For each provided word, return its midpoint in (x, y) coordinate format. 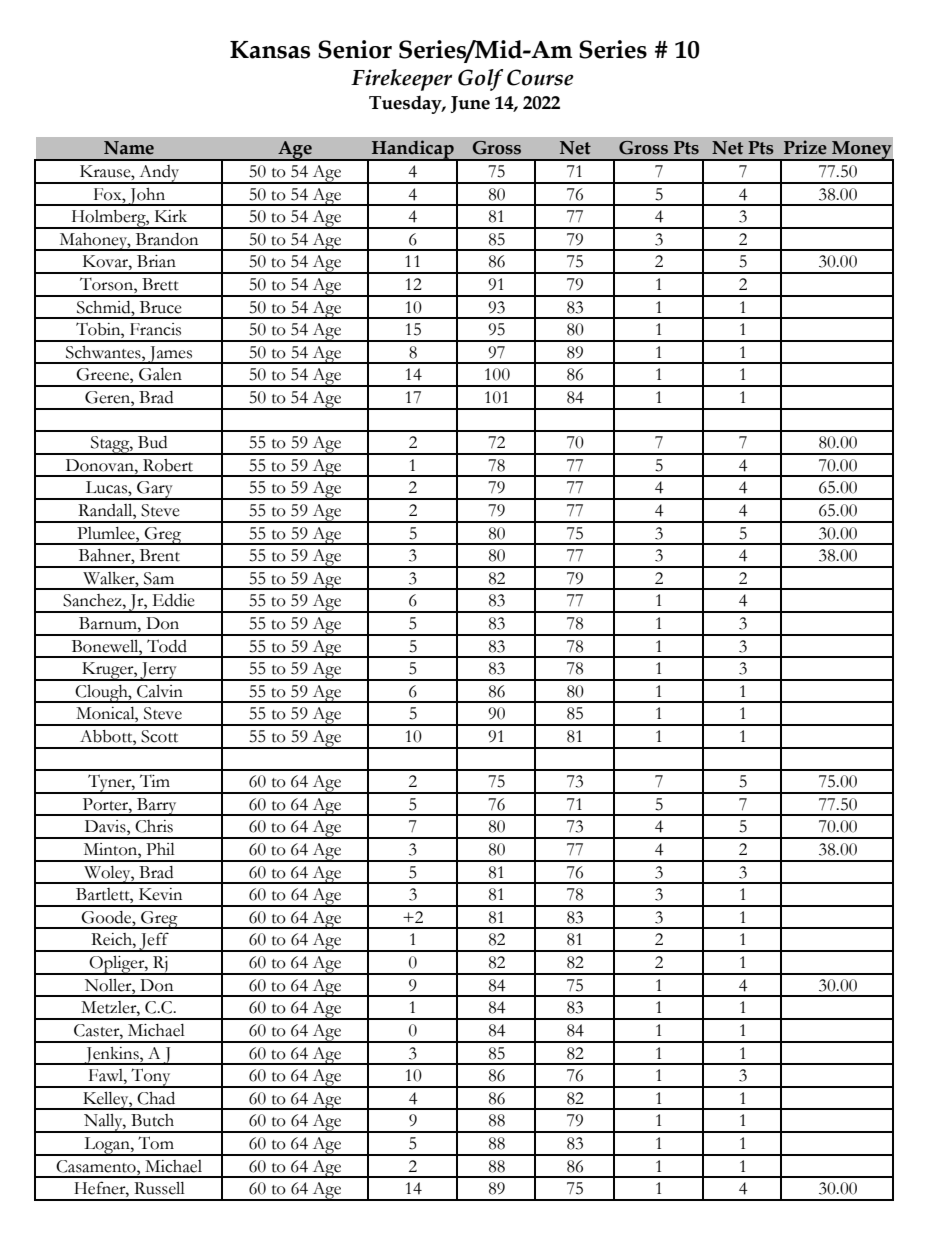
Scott (159, 736)
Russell (159, 1188)
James (170, 355)
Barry (157, 807)
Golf (480, 80)
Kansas (270, 50)
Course (540, 77)
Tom (156, 1143)
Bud (152, 442)
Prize (805, 147)
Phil (160, 849)
